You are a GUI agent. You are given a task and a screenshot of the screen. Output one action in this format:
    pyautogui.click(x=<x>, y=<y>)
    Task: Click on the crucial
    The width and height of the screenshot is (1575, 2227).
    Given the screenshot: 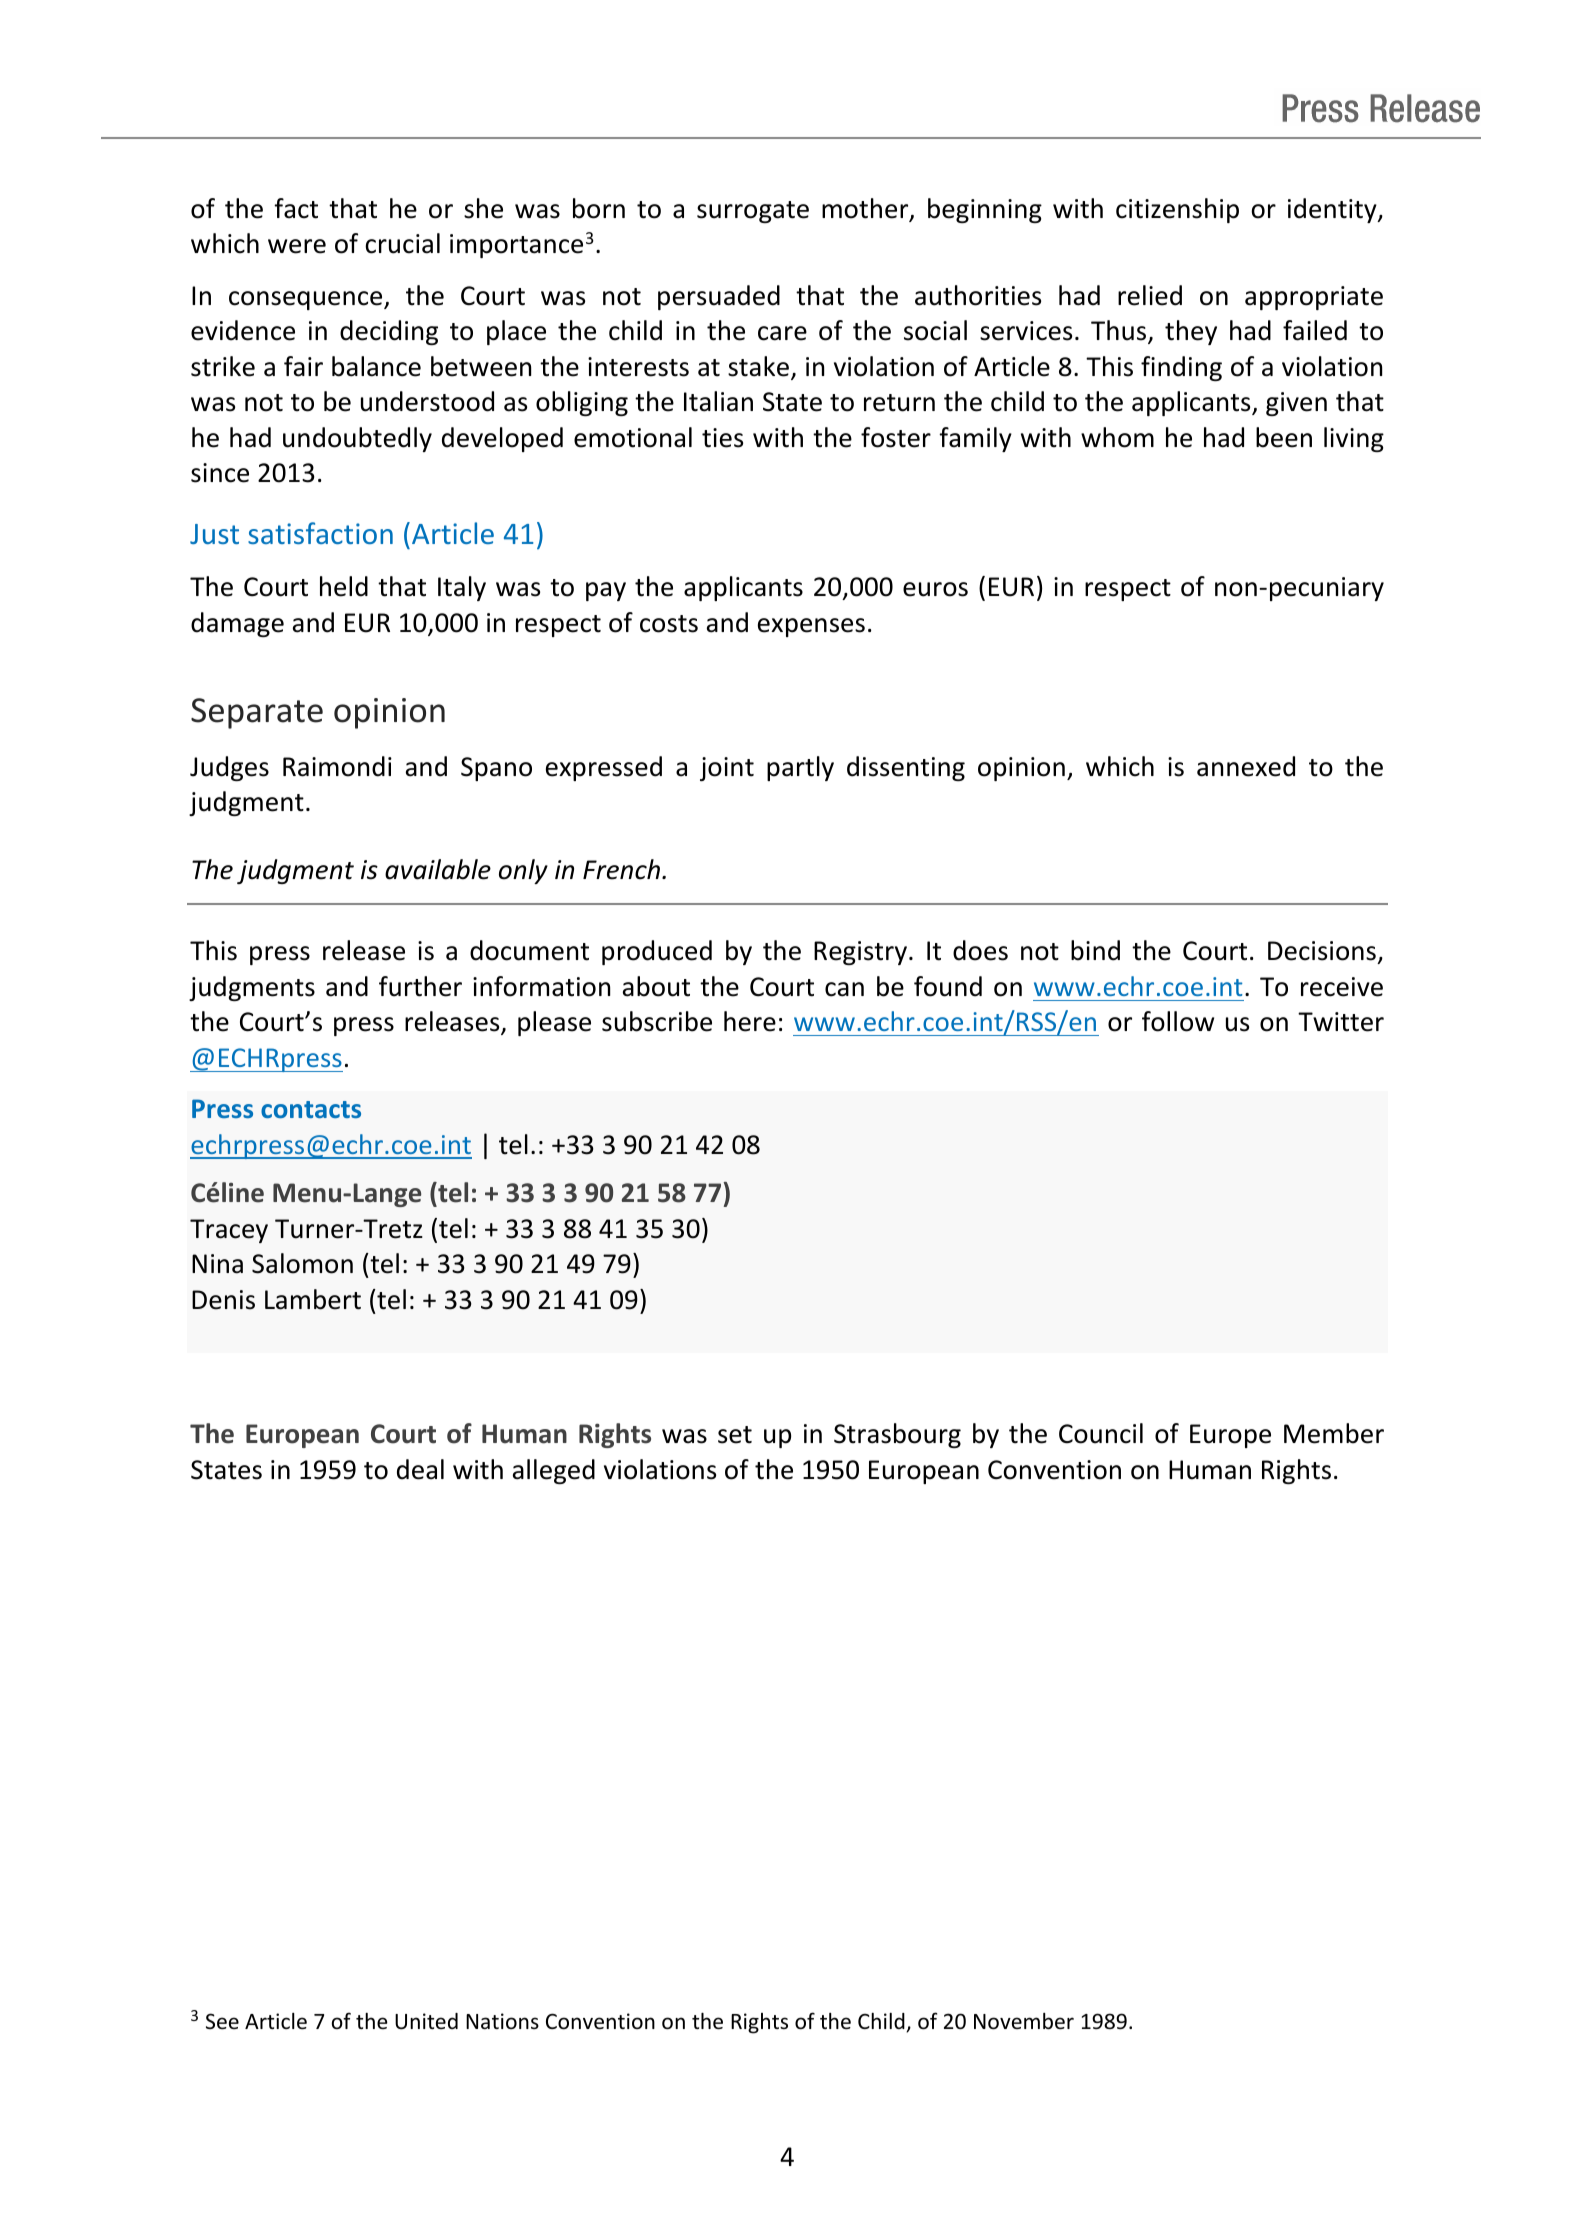 What is the action you would take?
    pyautogui.click(x=402, y=243)
